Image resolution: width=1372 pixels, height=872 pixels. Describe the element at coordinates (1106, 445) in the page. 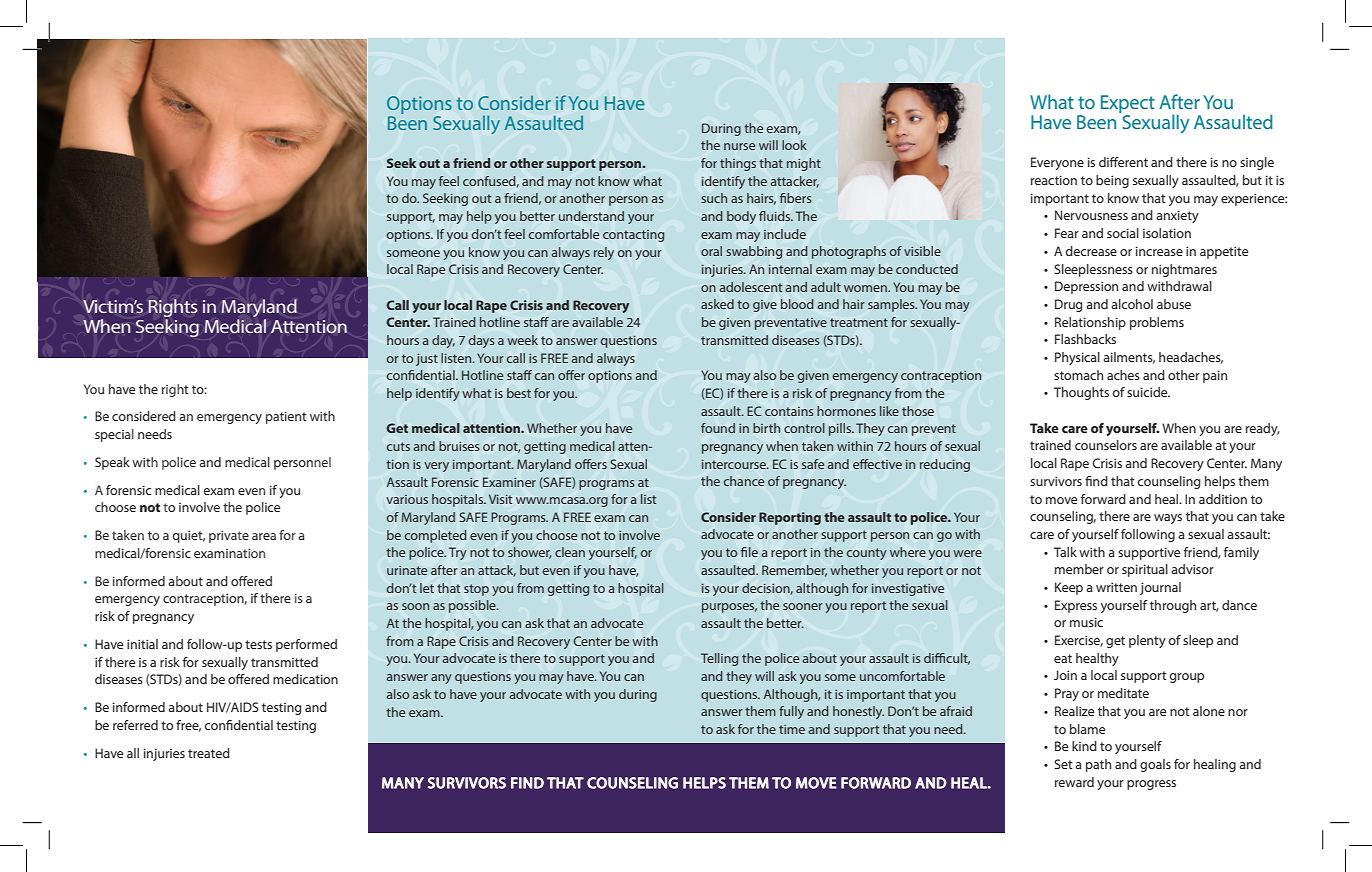

I see `counselors` at that location.
